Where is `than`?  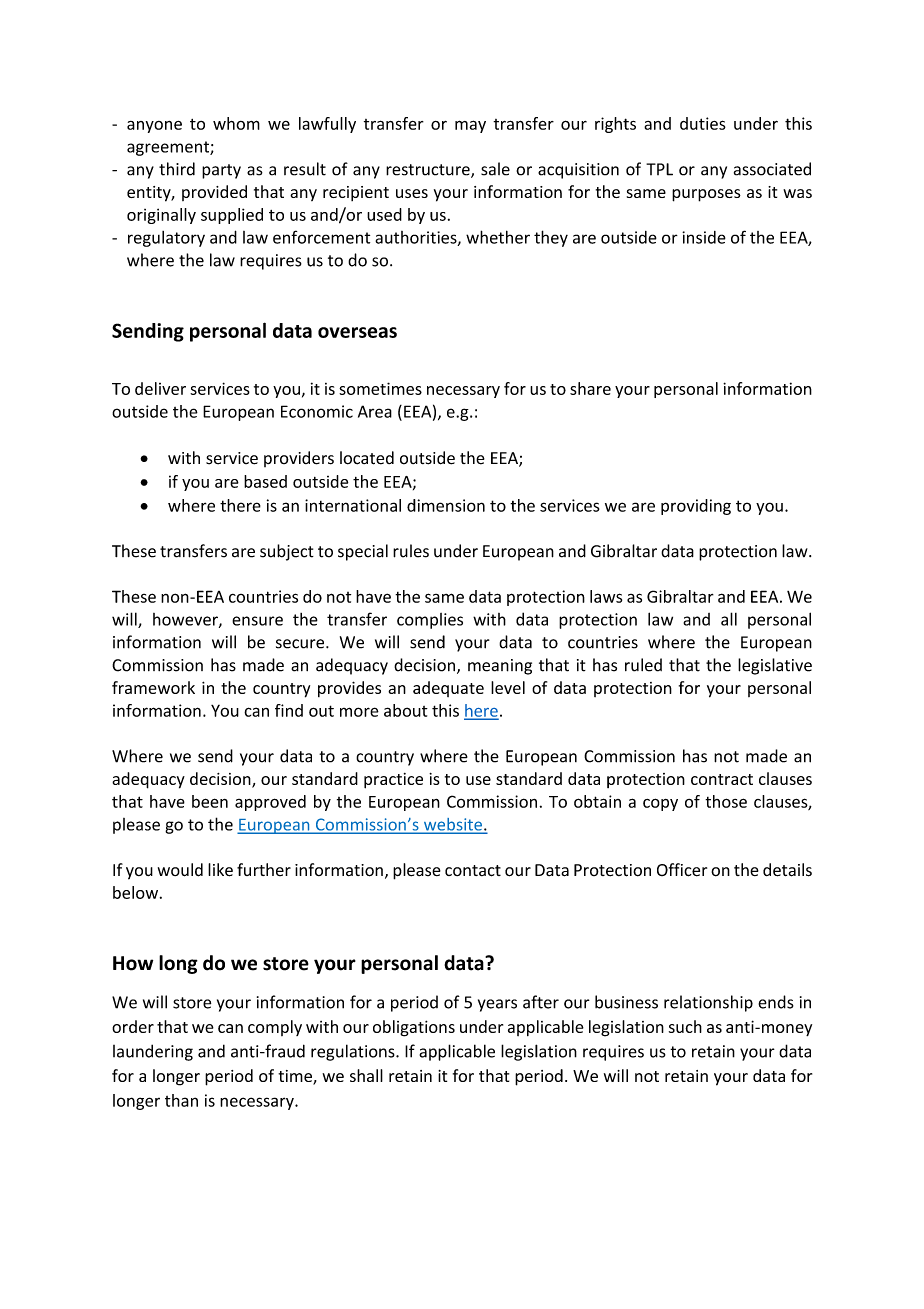 than is located at coordinates (181, 1100).
